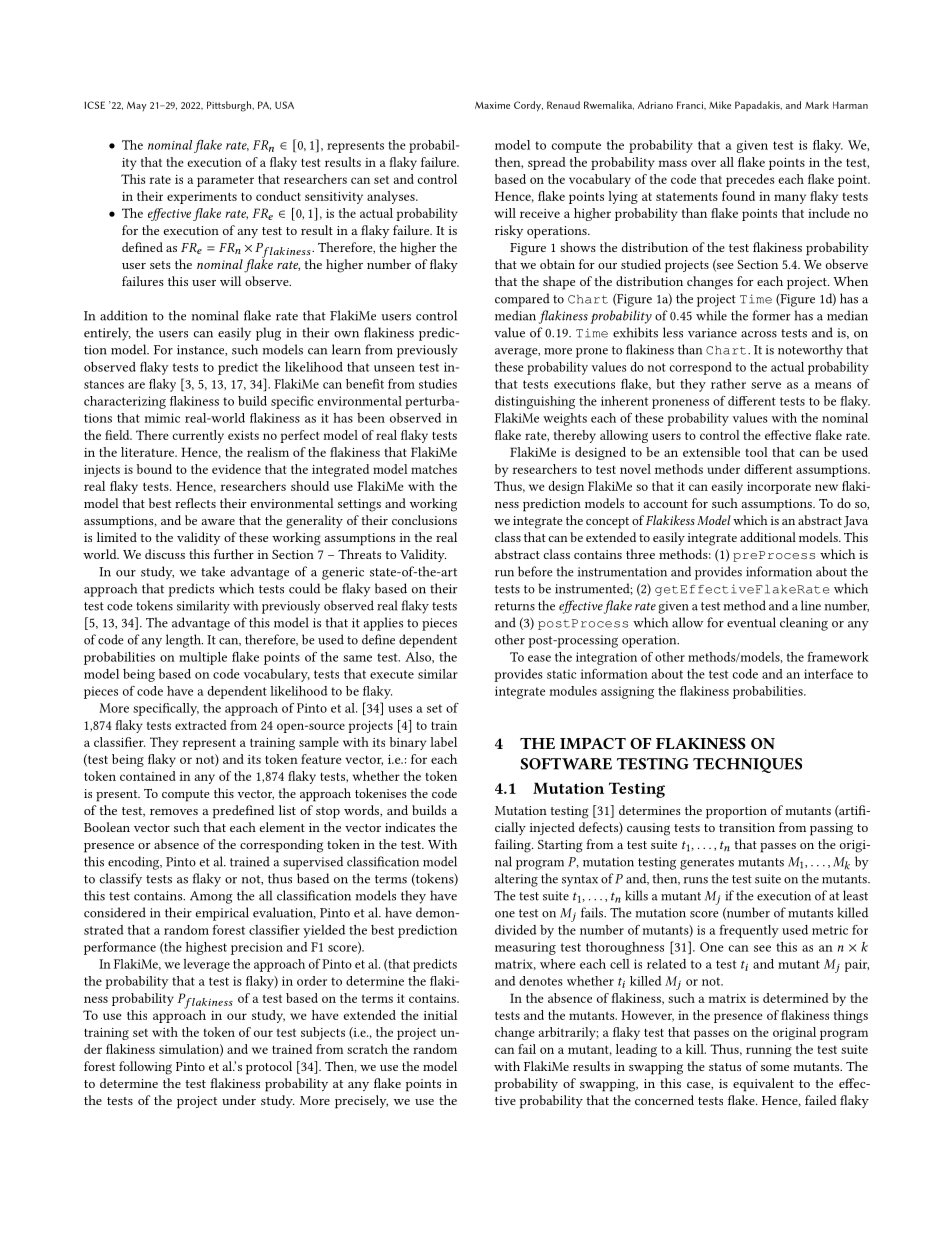 The height and width of the screenshot is (1233, 952). I want to click on Mike, so click(720, 105).
